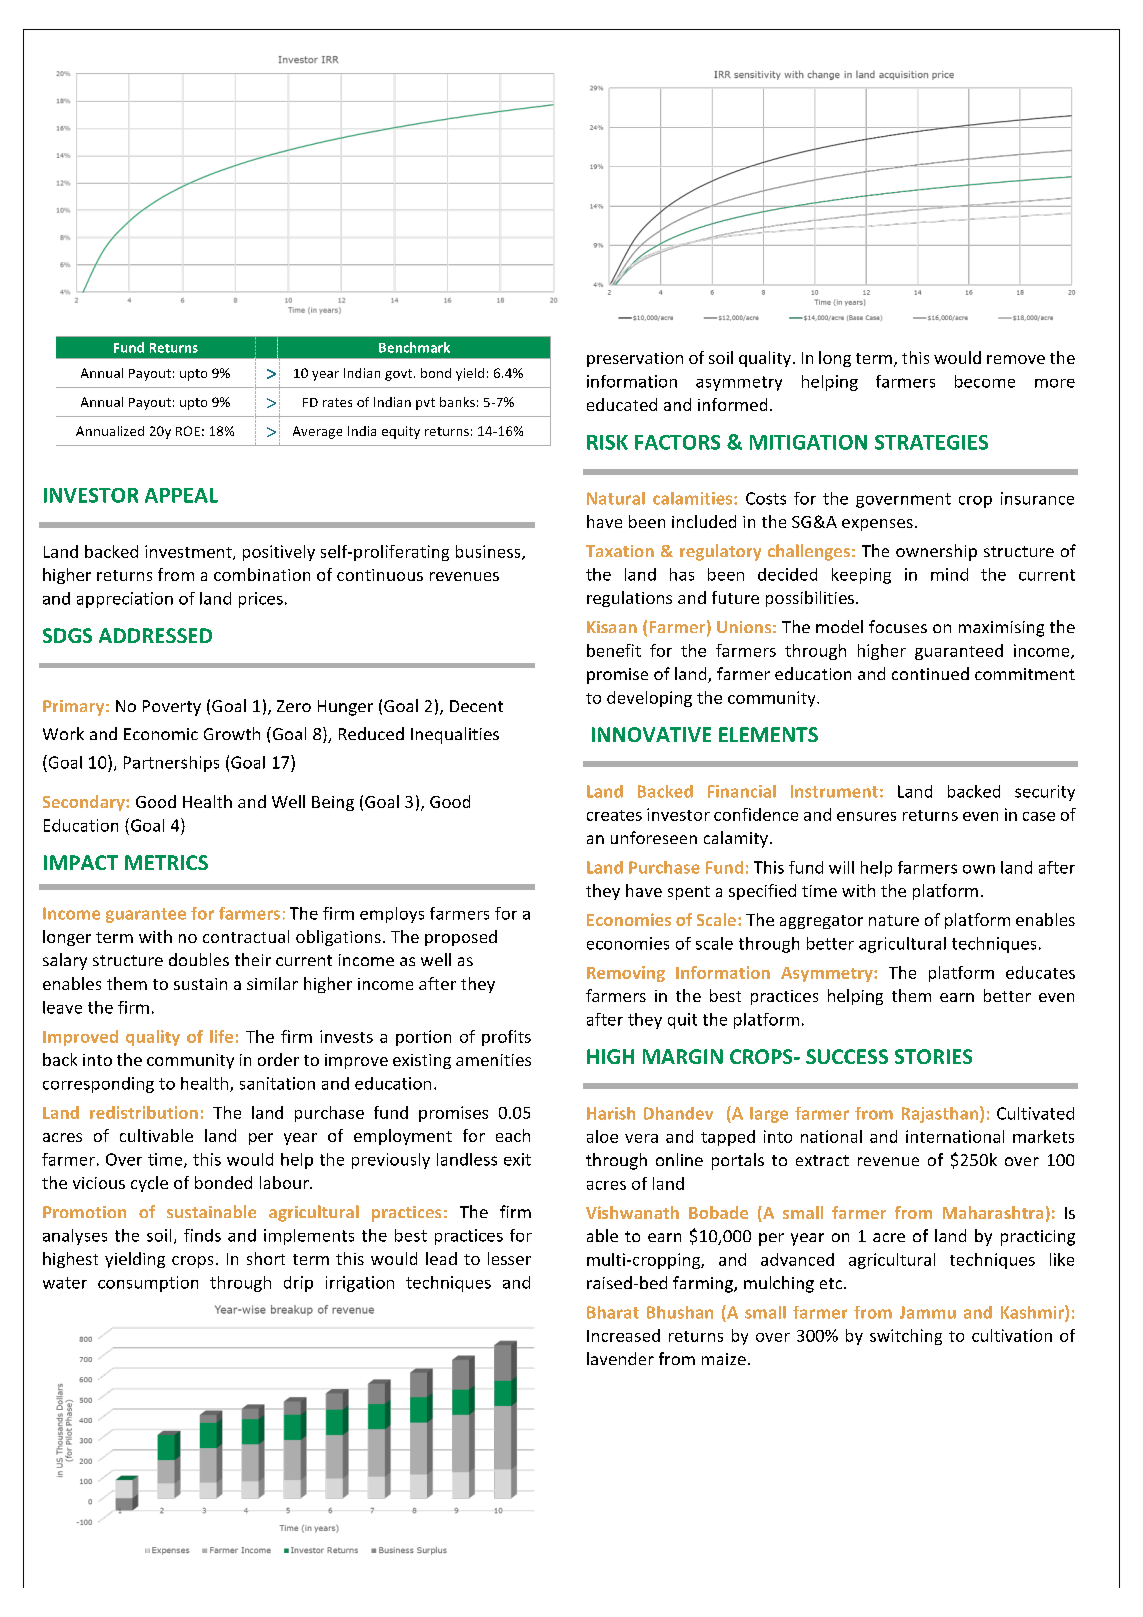 This page has width=1143, height=1617. I want to click on ADDRESSED, so click(155, 635).
